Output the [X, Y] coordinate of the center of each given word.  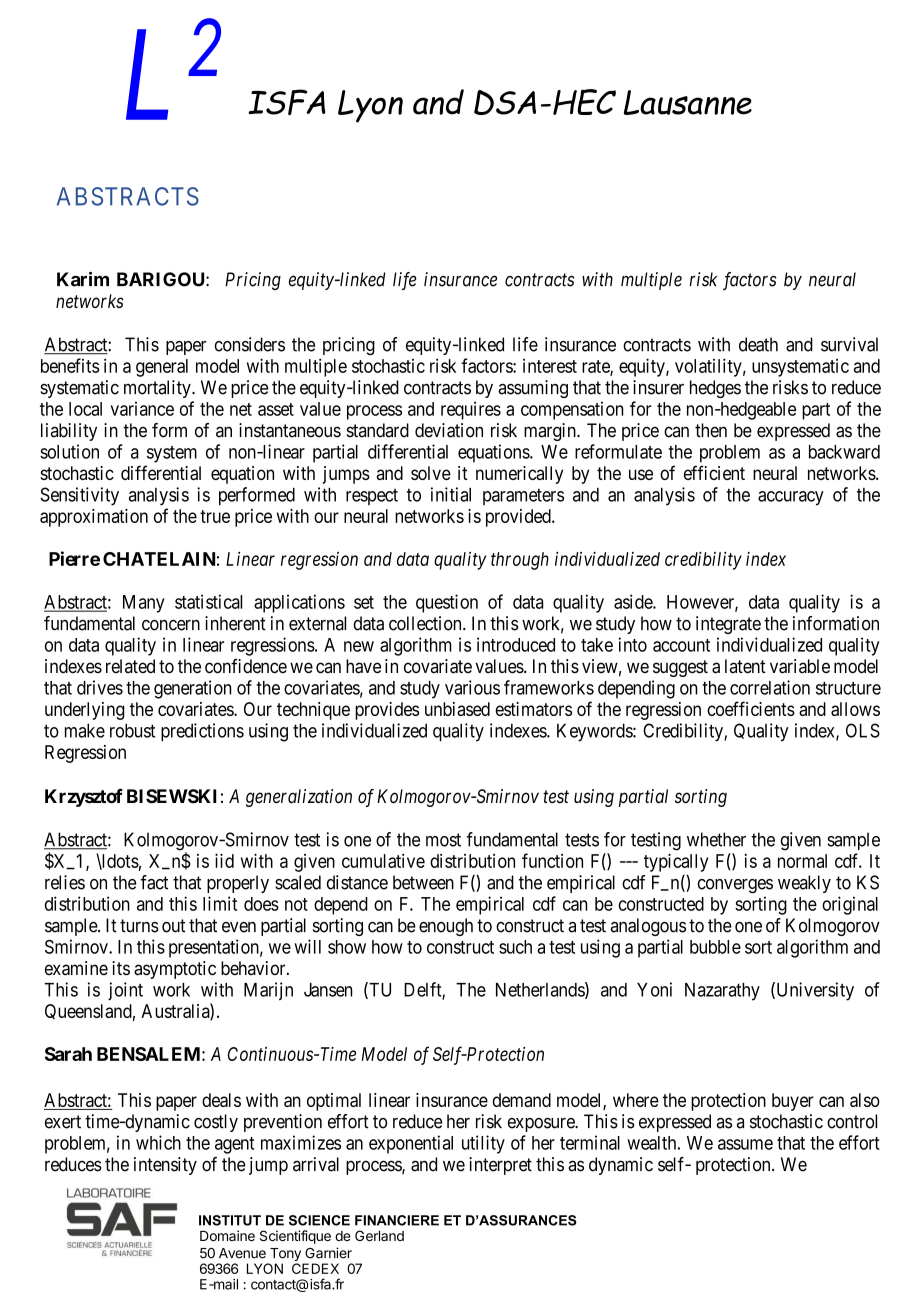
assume [745, 1144]
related [130, 666]
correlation [770, 687]
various [472, 687]
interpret [500, 1166]
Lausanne [688, 102]
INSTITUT [230, 1220]
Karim [83, 279]
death [758, 344]
